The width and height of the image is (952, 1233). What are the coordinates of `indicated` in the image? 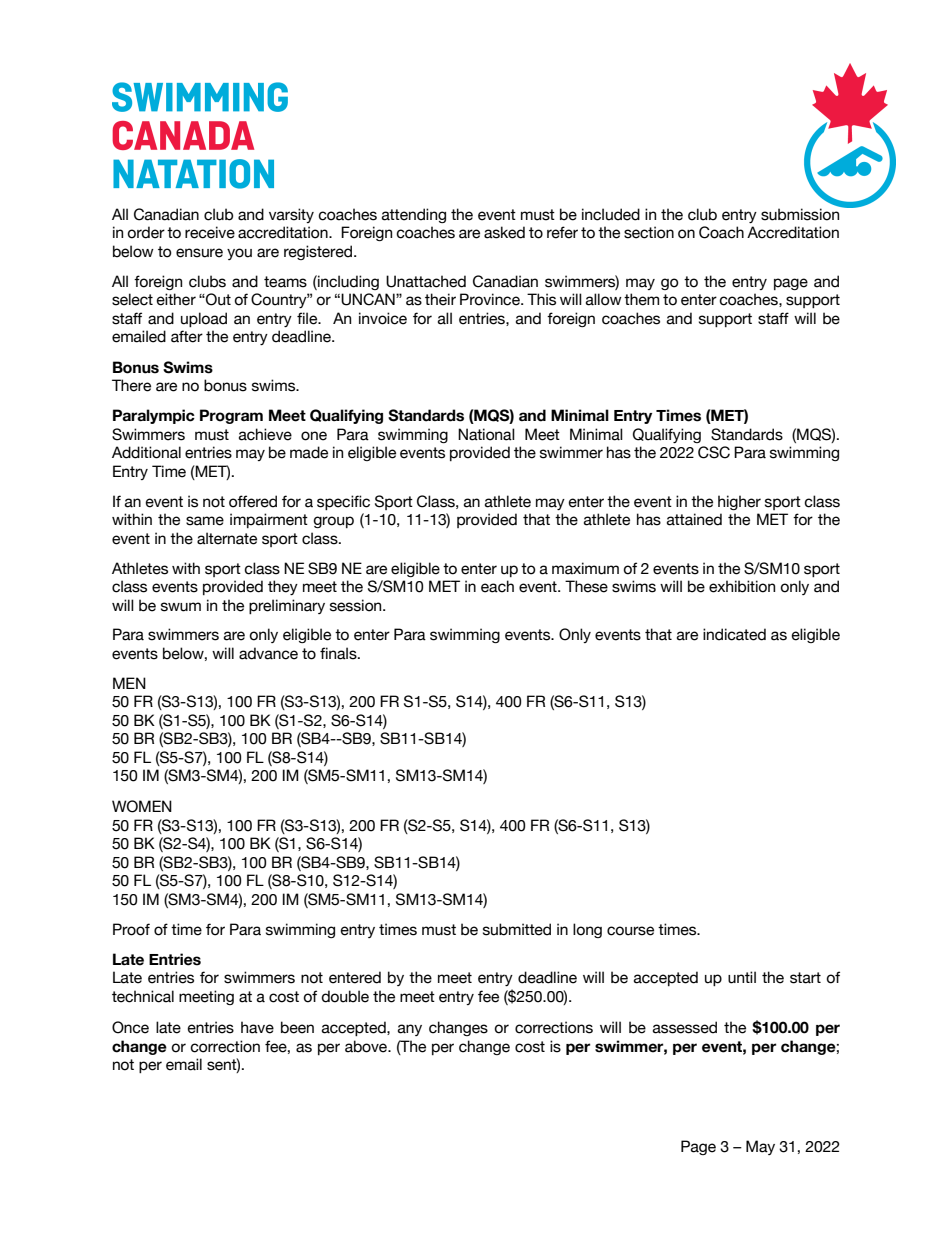 It's located at (734, 634).
